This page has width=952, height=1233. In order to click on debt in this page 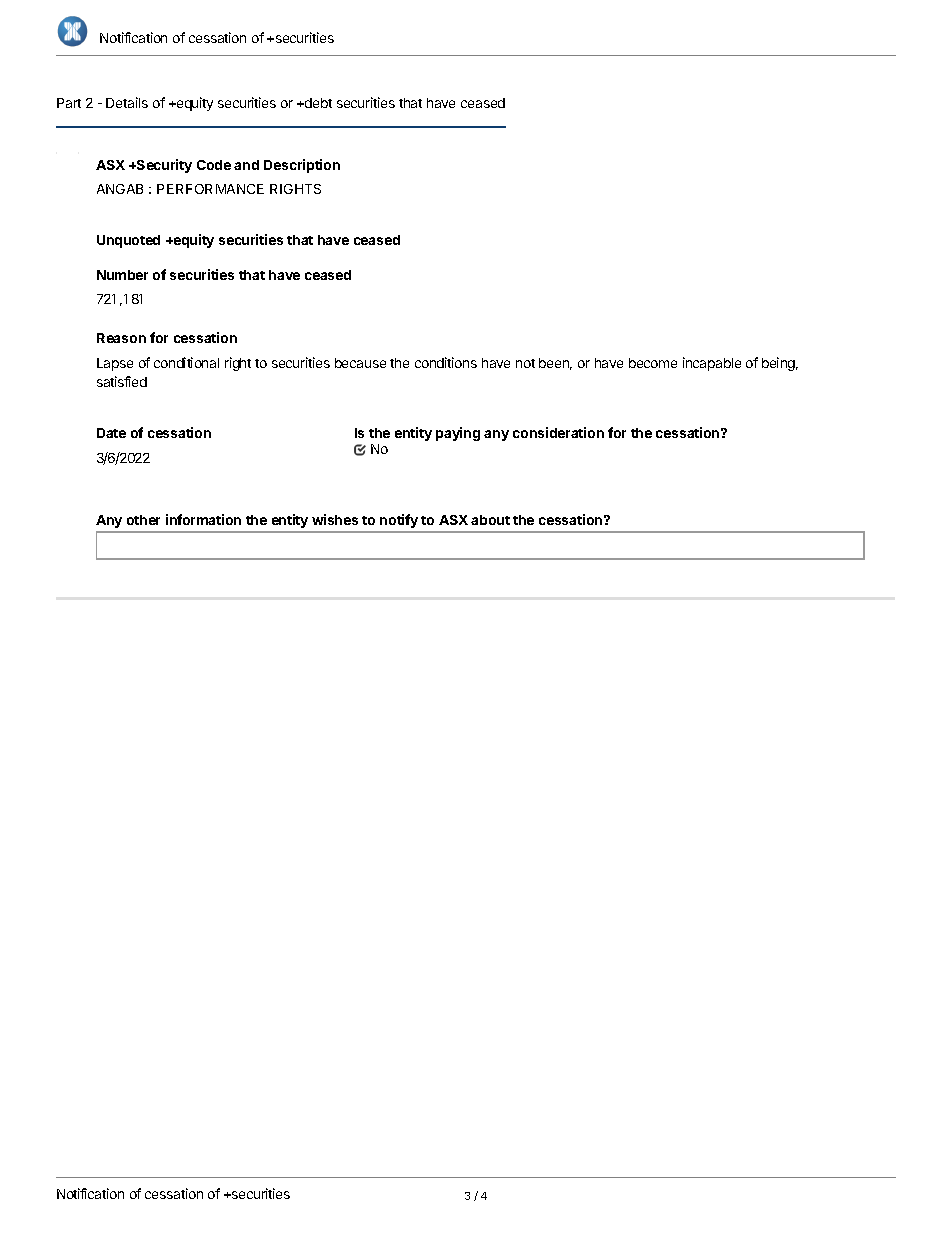, I will do `click(317, 103)`.
